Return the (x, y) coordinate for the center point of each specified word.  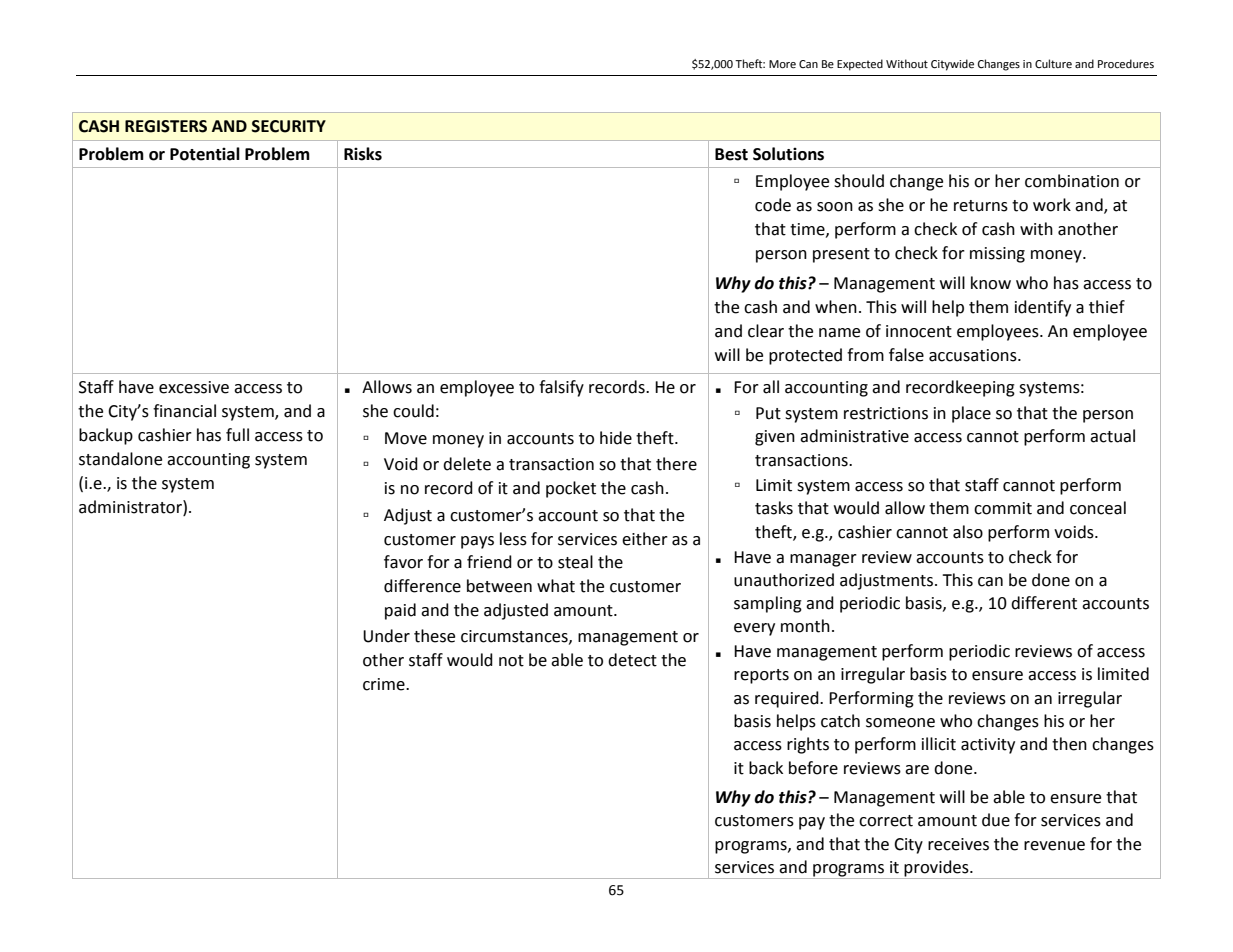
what (556, 586)
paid (400, 611)
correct (886, 821)
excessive (194, 387)
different (1044, 603)
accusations (974, 355)
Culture (1053, 64)
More (782, 64)
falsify (561, 388)
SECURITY (289, 126)
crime (385, 684)
